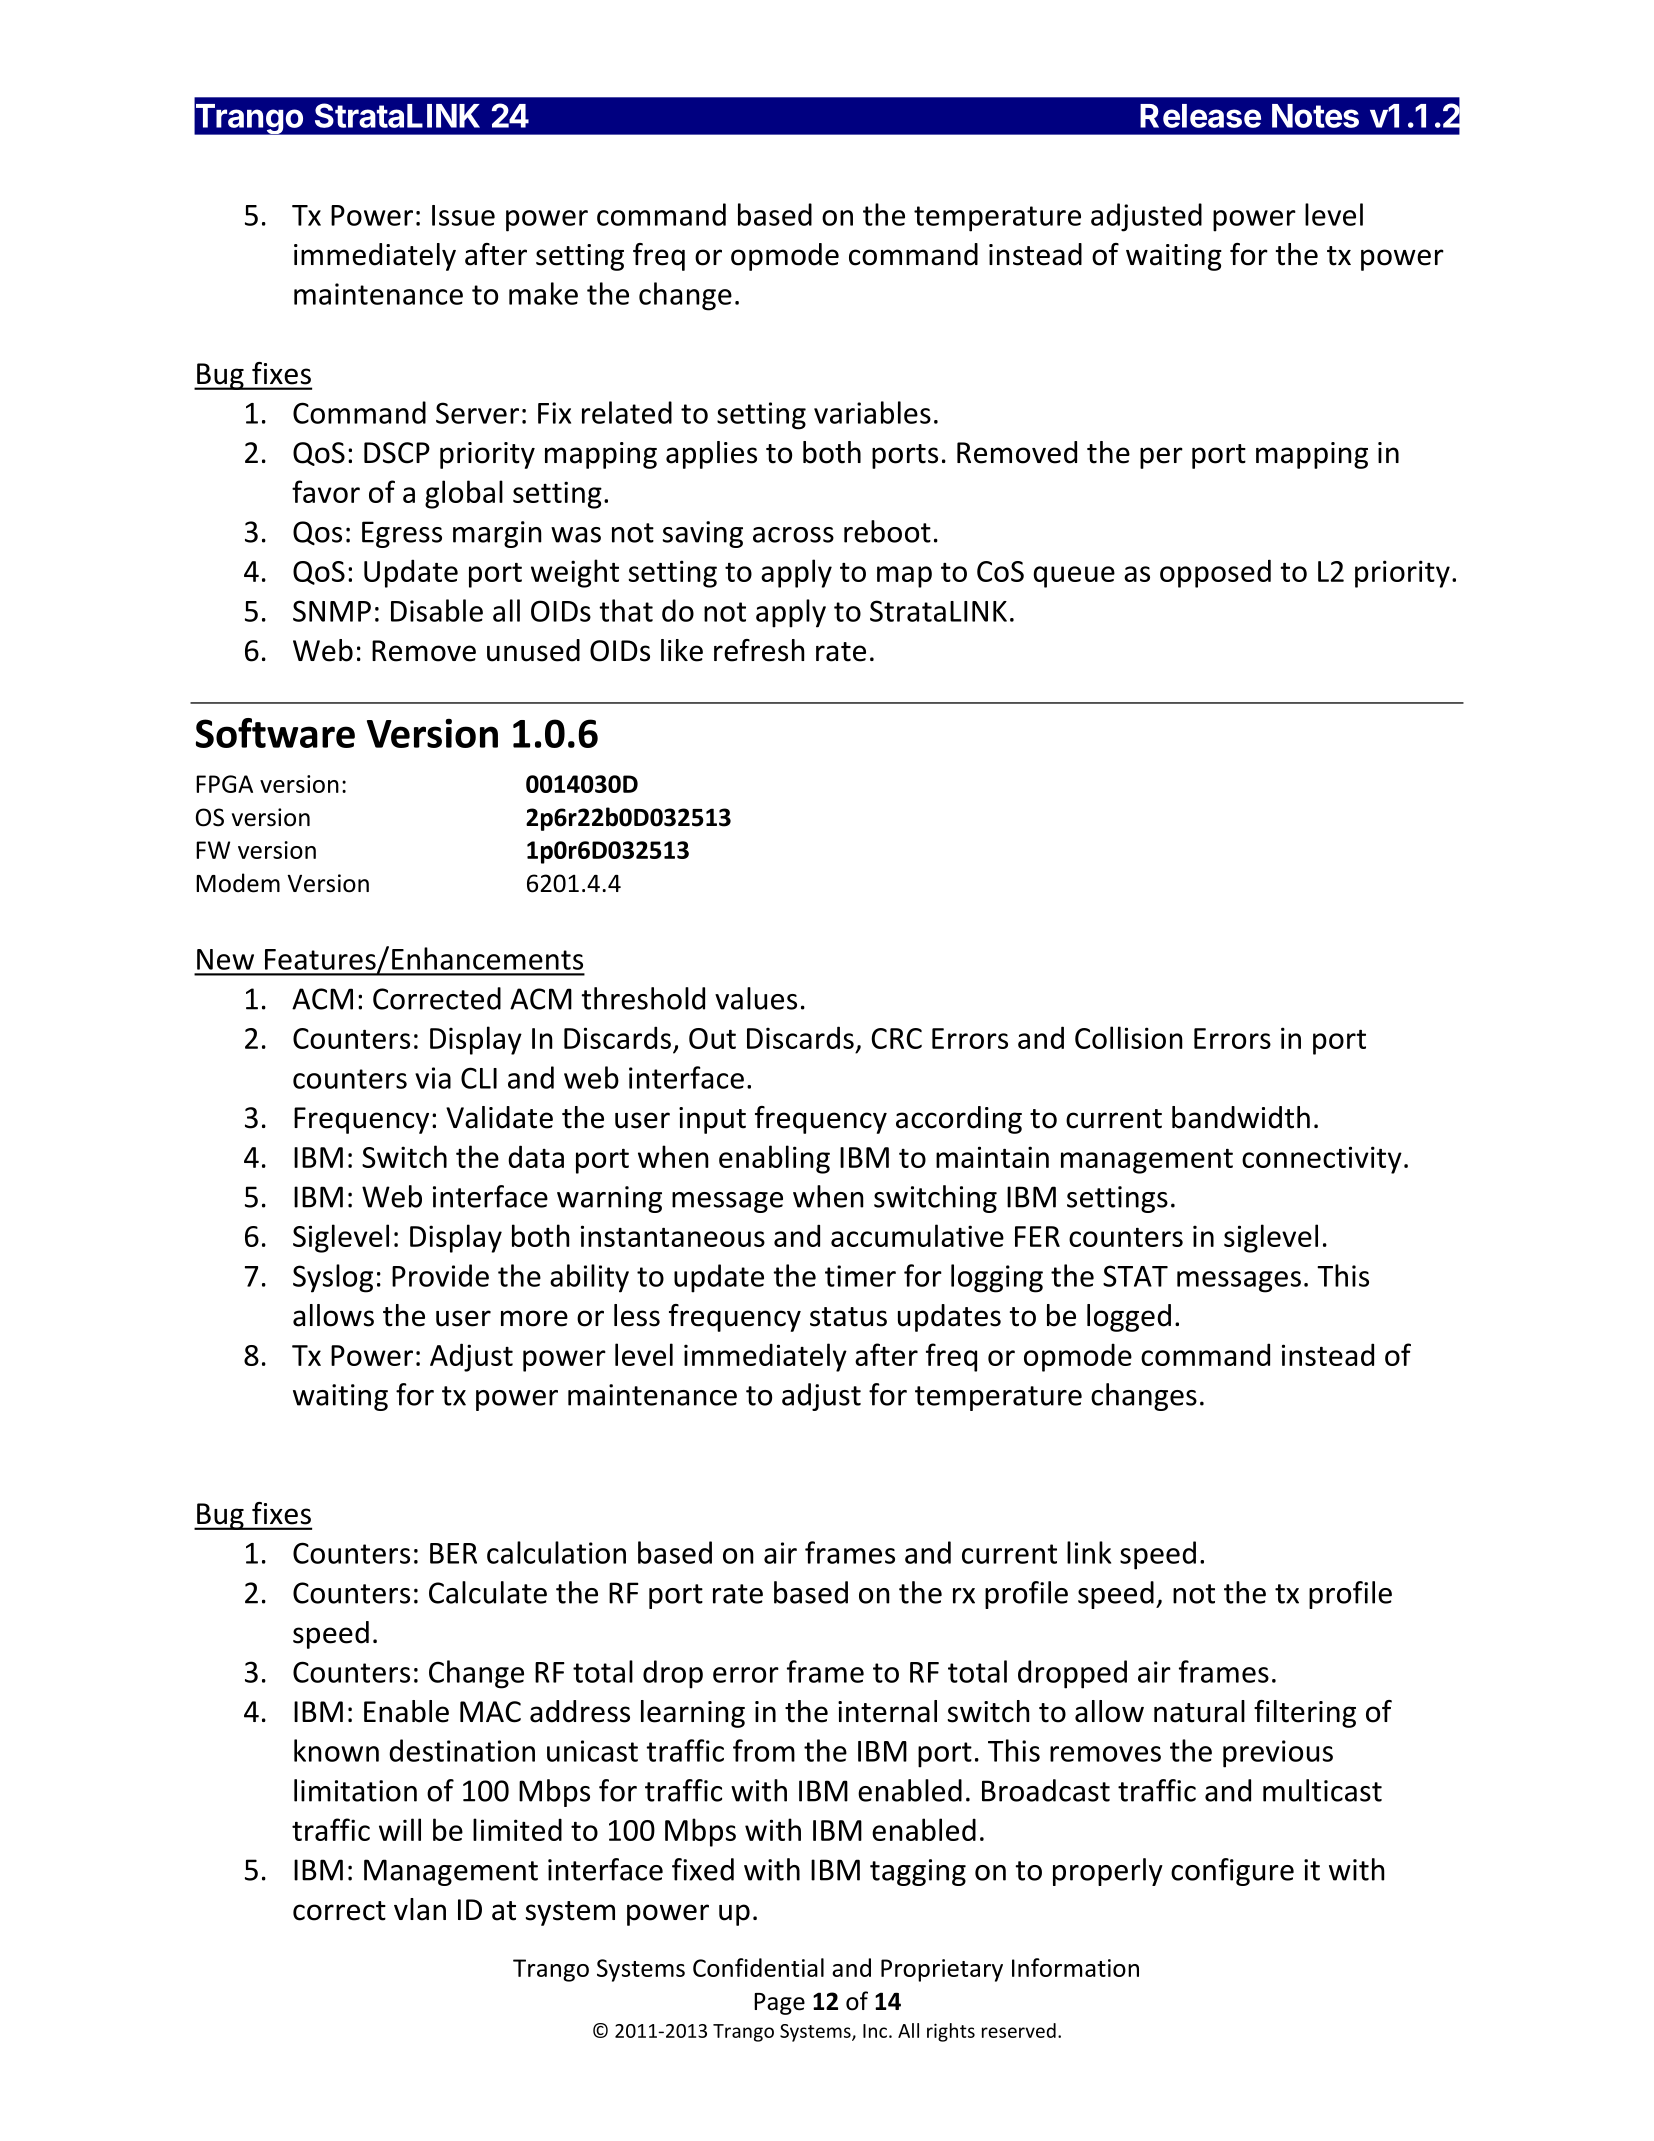 This screenshot has height=2141, width=1654. What do you see at coordinates (433, 1078) in the screenshot?
I see `via` at bounding box center [433, 1078].
